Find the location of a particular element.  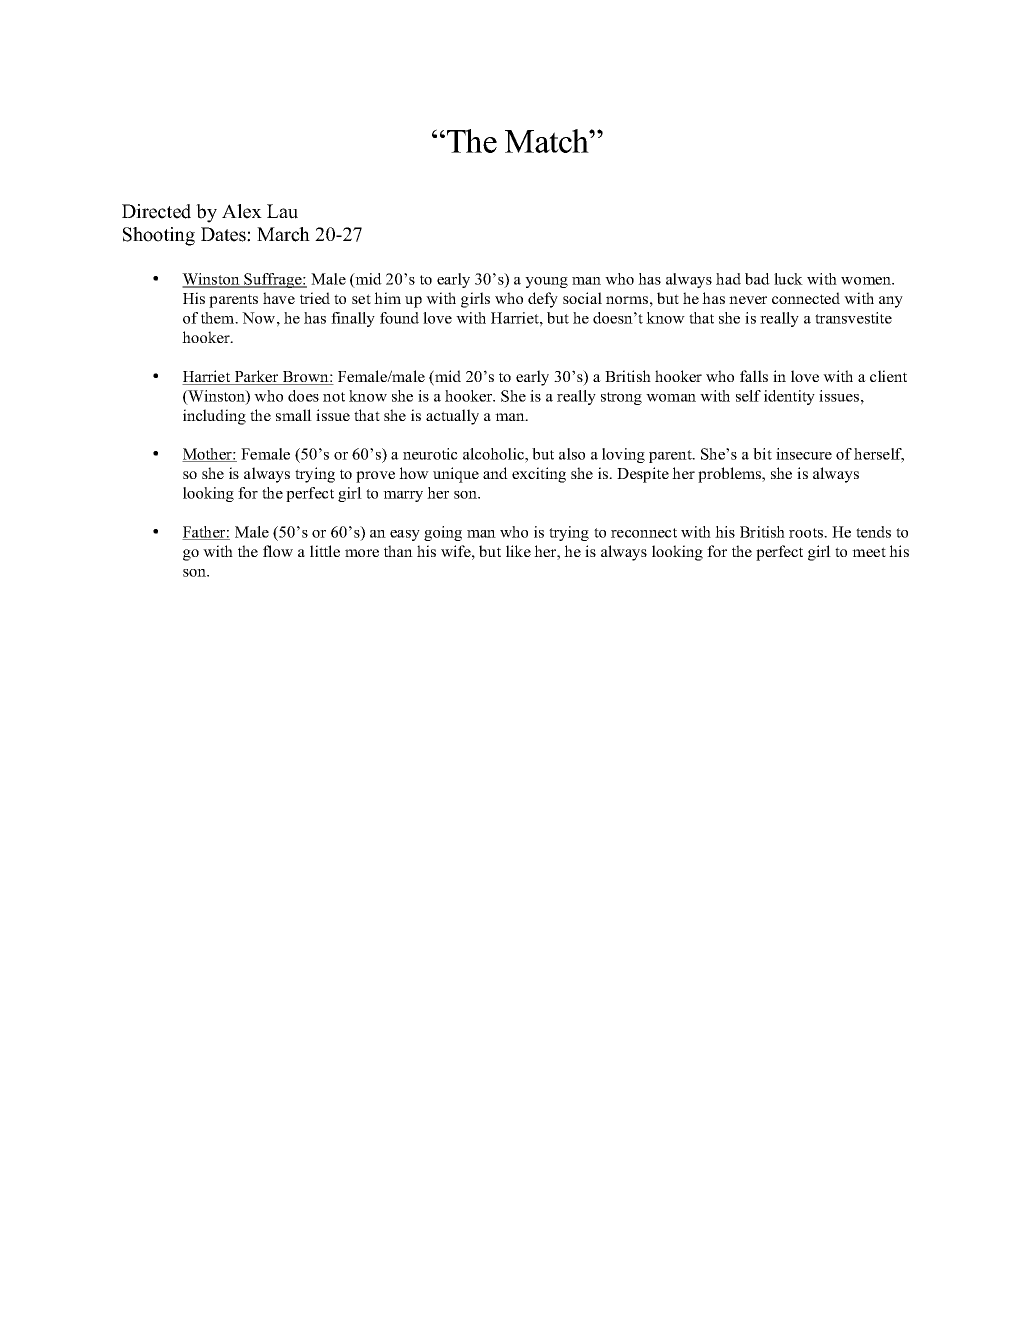

flow is located at coordinates (278, 551).
